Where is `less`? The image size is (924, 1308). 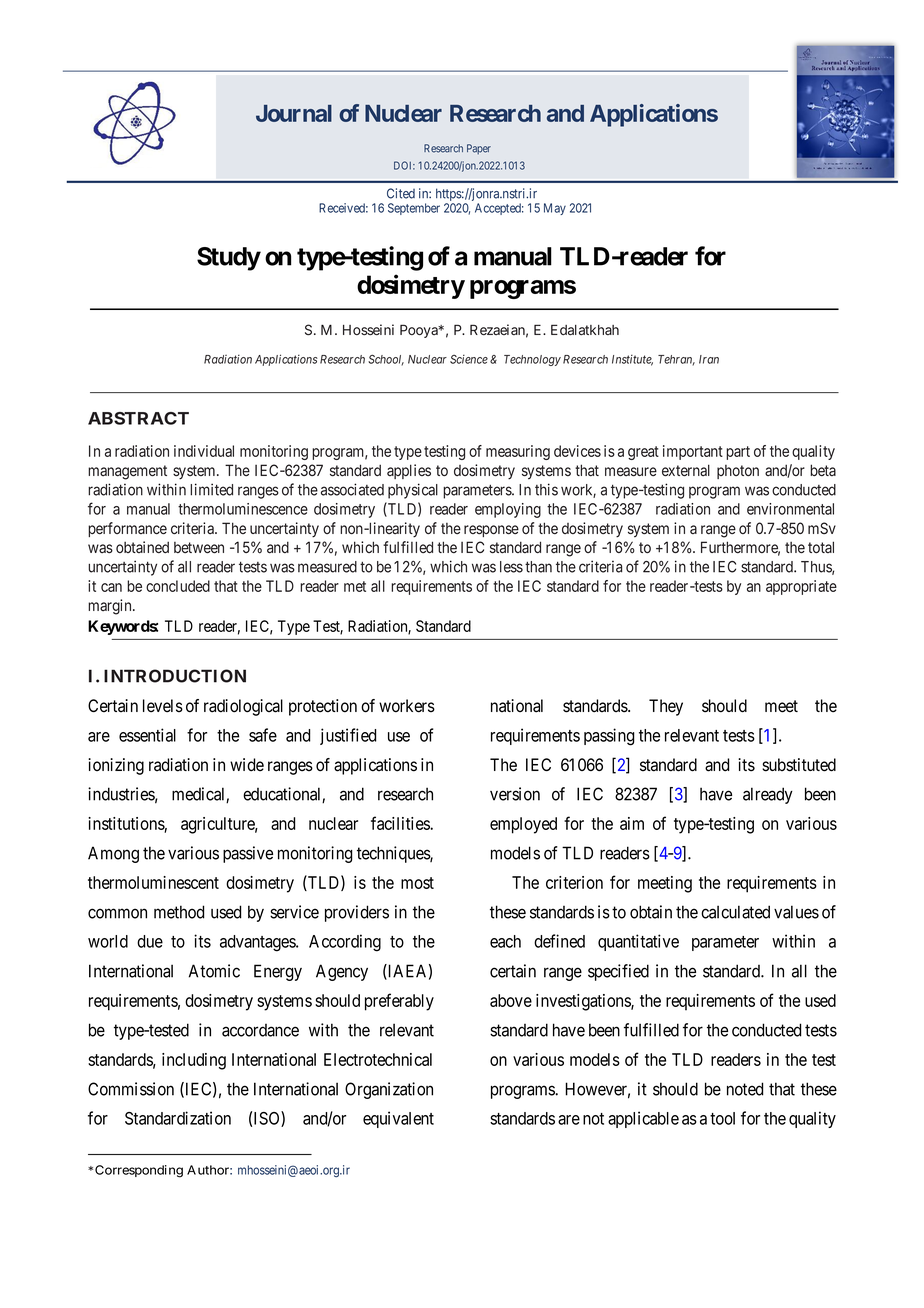 less is located at coordinates (511, 567).
